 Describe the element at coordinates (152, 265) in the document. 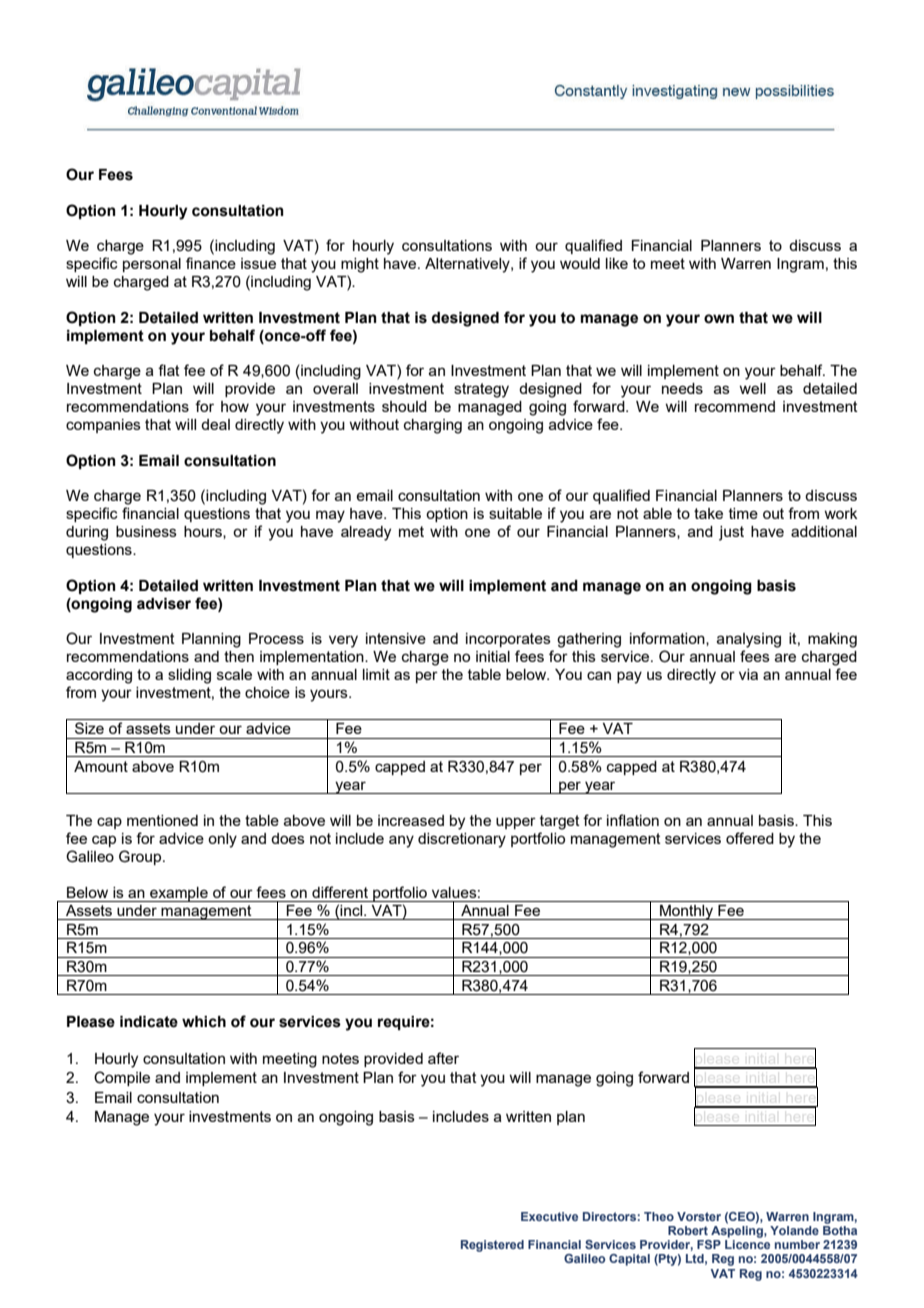

I see `personal` at that location.
